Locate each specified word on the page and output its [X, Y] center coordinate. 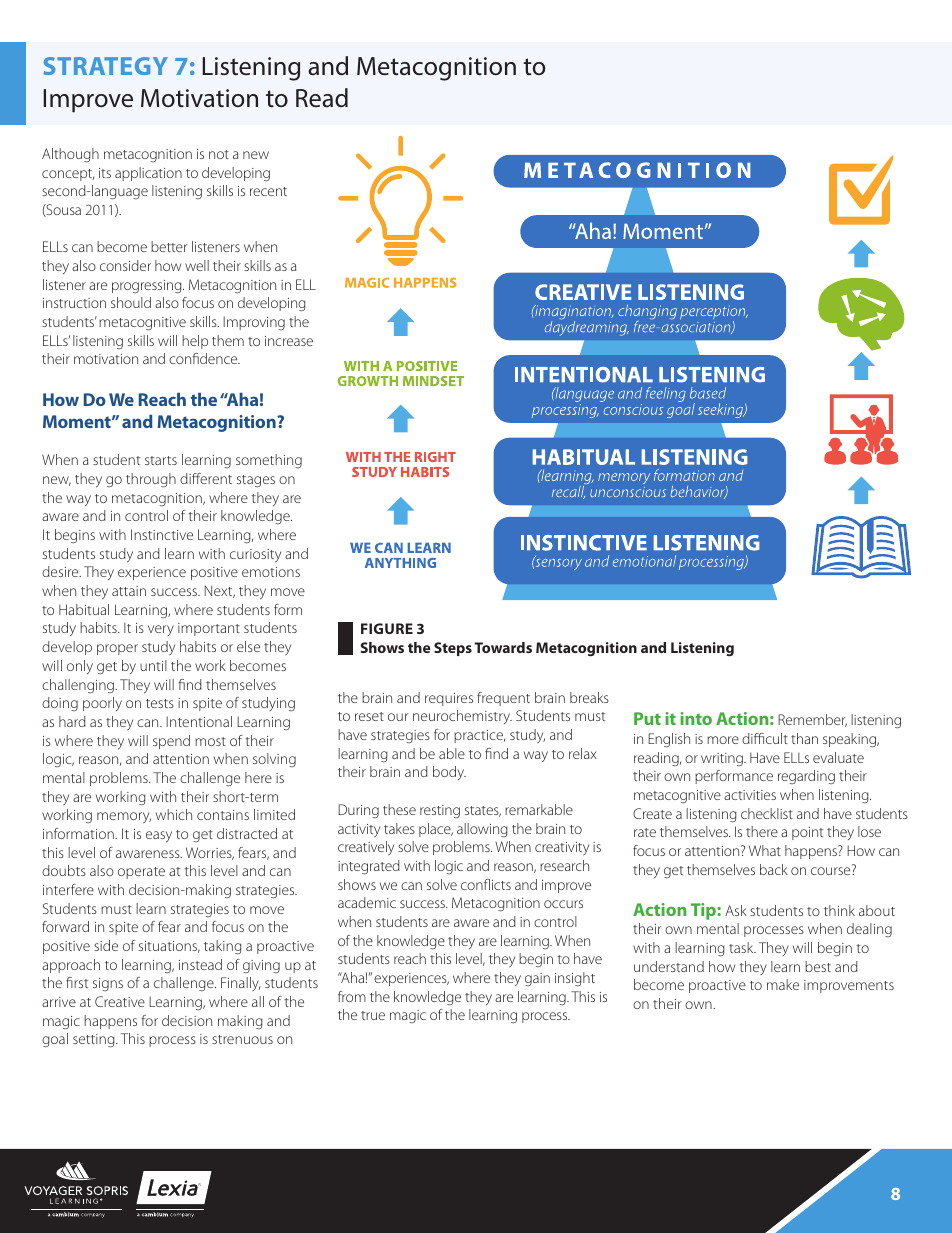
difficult [765, 738]
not [219, 154]
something [269, 461]
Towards [503, 647]
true [373, 1015]
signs [108, 984]
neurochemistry [462, 717]
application [148, 174]
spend [171, 742]
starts [161, 460]
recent [268, 191]
